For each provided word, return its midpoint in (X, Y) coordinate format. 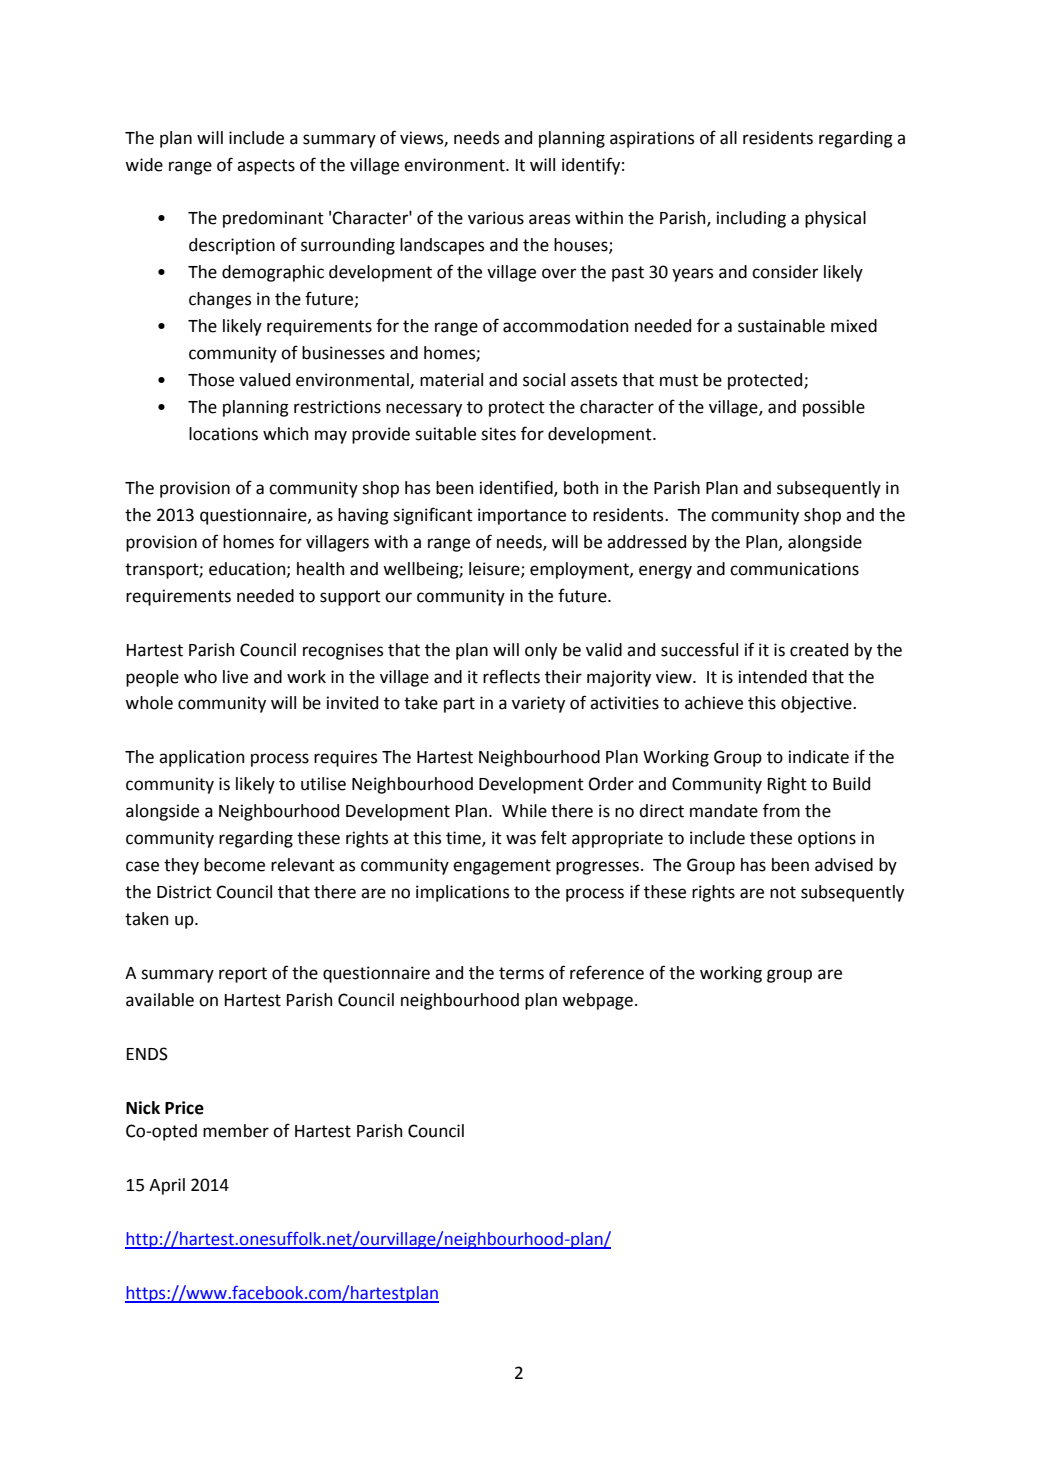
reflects (511, 676)
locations (223, 434)
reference (607, 972)
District (184, 892)
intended (773, 677)
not (783, 892)
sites (498, 434)
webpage (597, 1001)
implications (462, 893)
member (236, 1131)
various (496, 218)
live (235, 677)
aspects (266, 167)
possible (834, 408)
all (728, 138)
